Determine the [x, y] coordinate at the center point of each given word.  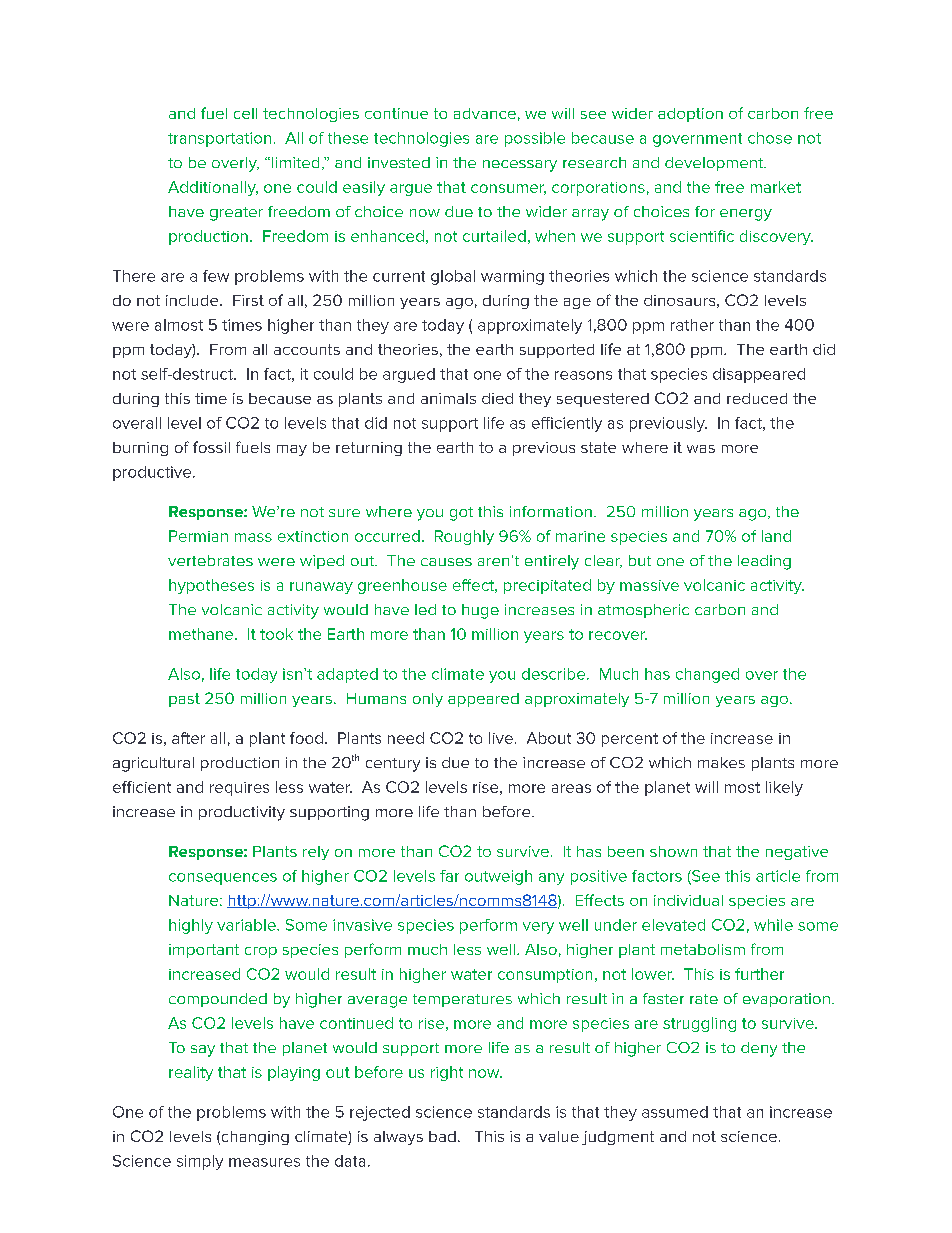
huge [480, 611]
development [715, 164]
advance [485, 113]
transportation [219, 139]
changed [707, 675]
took [276, 634]
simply [200, 1162]
